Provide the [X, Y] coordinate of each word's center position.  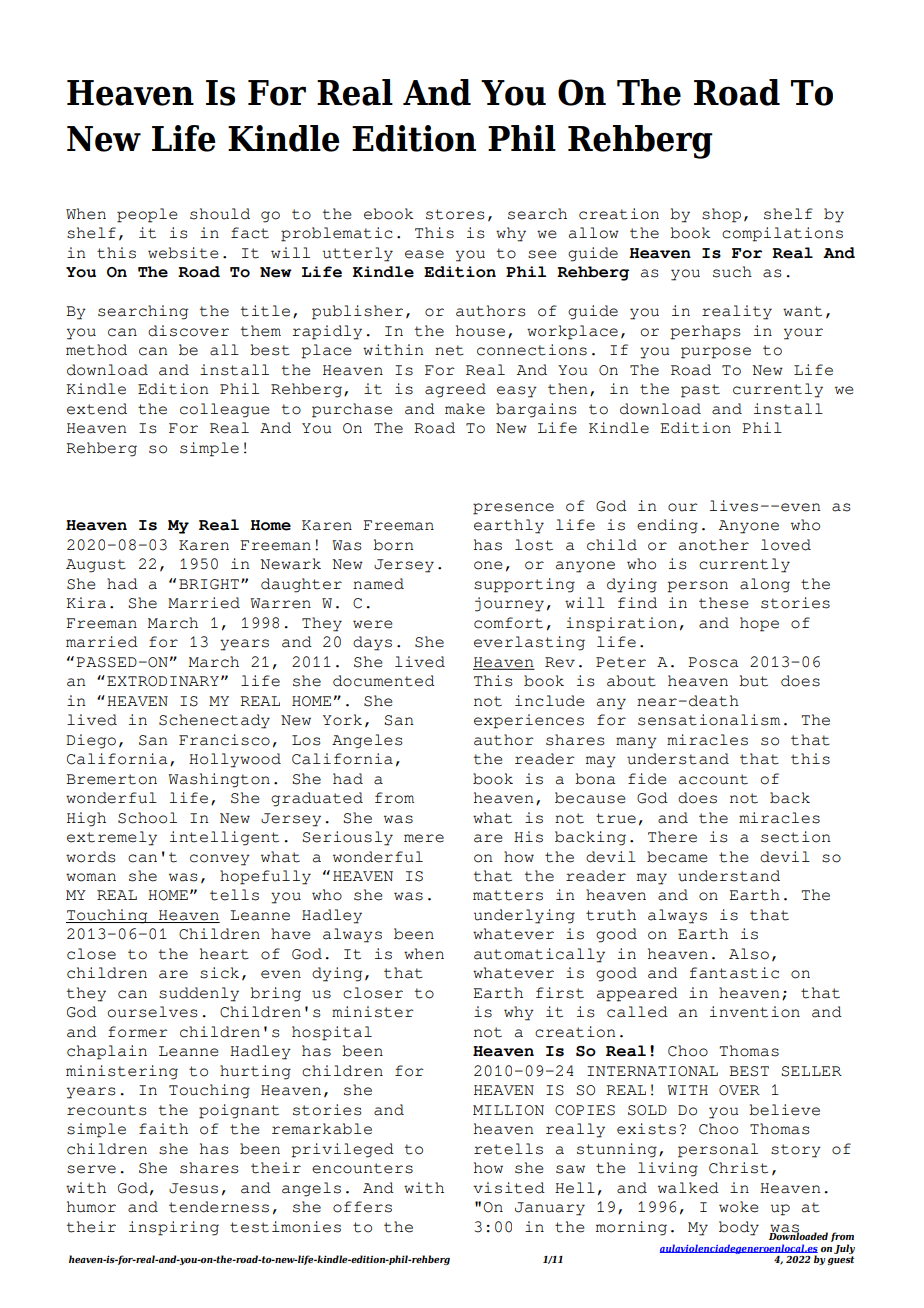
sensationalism [709, 720]
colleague [225, 410]
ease [424, 254]
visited [509, 1188]
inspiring [174, 1228]
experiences [529, 721]
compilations [782, 234]
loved [786, 545]
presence [513, 509]
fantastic [734, 973]
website [183, 253]
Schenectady [214, 721]
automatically [539, 955]
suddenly [199, 994]
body [739, 1228]
